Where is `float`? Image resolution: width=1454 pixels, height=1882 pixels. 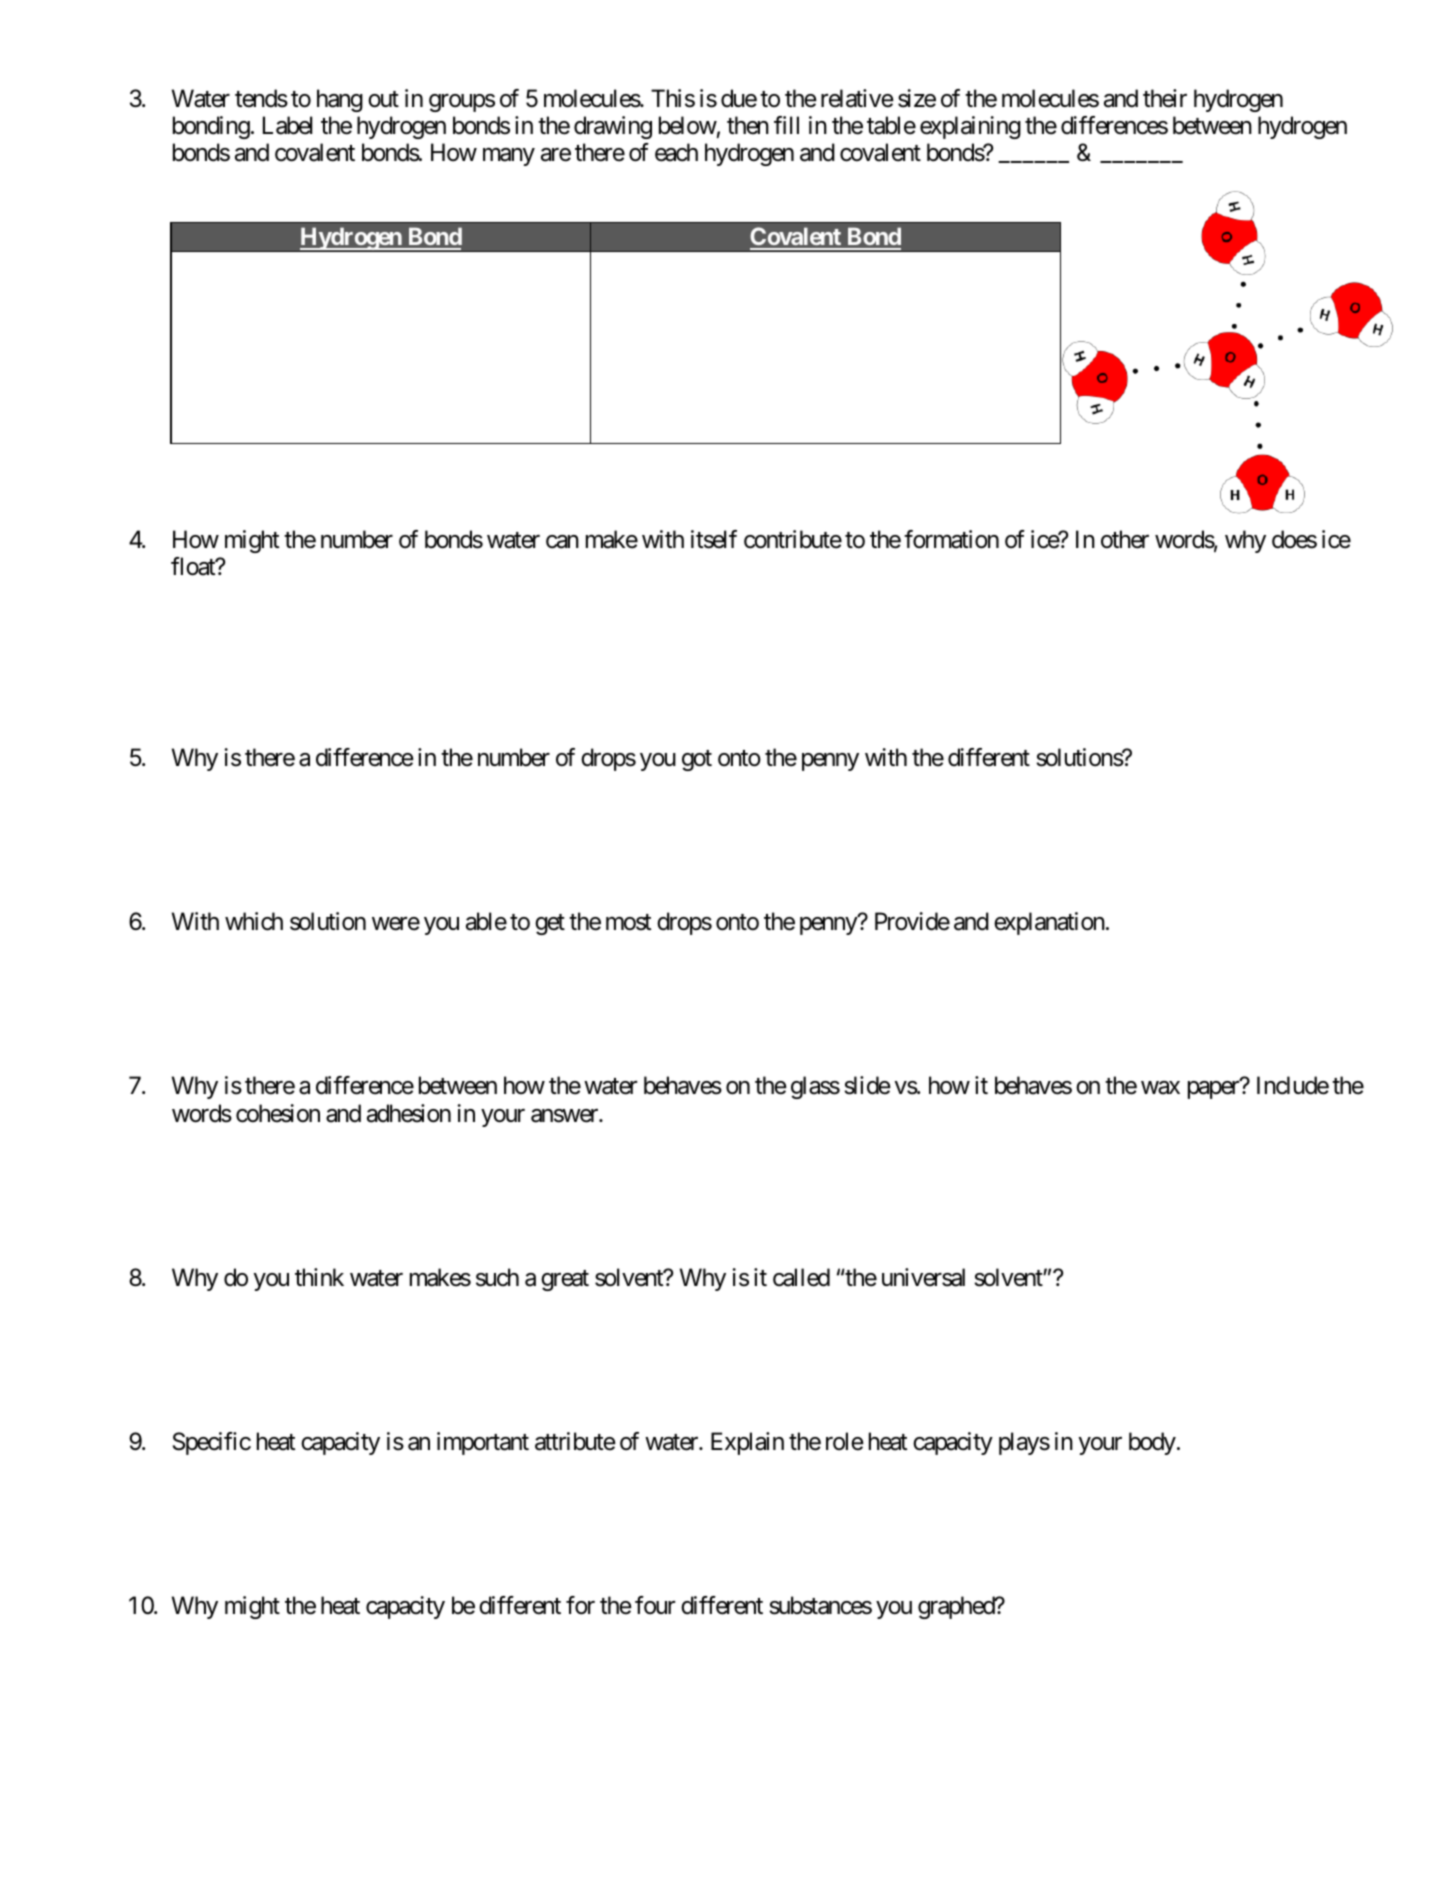
float is located at coordinates (194, 566).
